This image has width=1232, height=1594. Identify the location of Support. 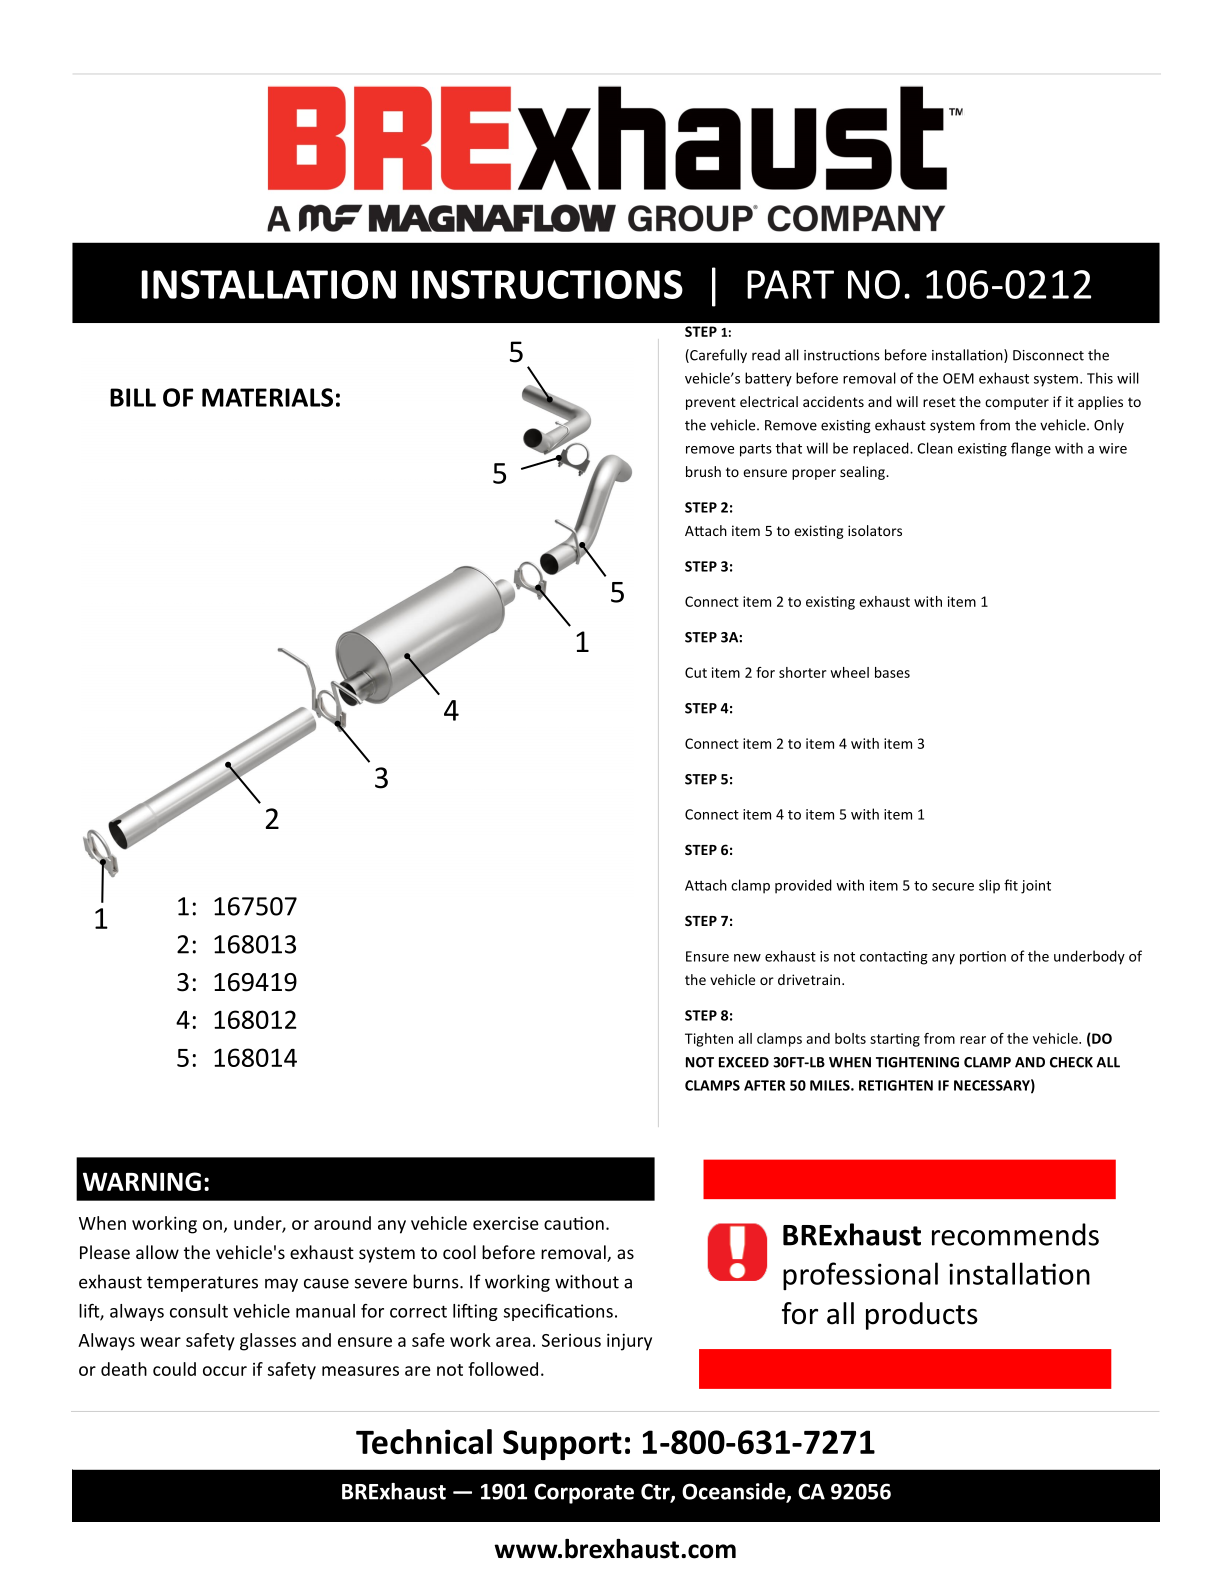
(562, 1445).
